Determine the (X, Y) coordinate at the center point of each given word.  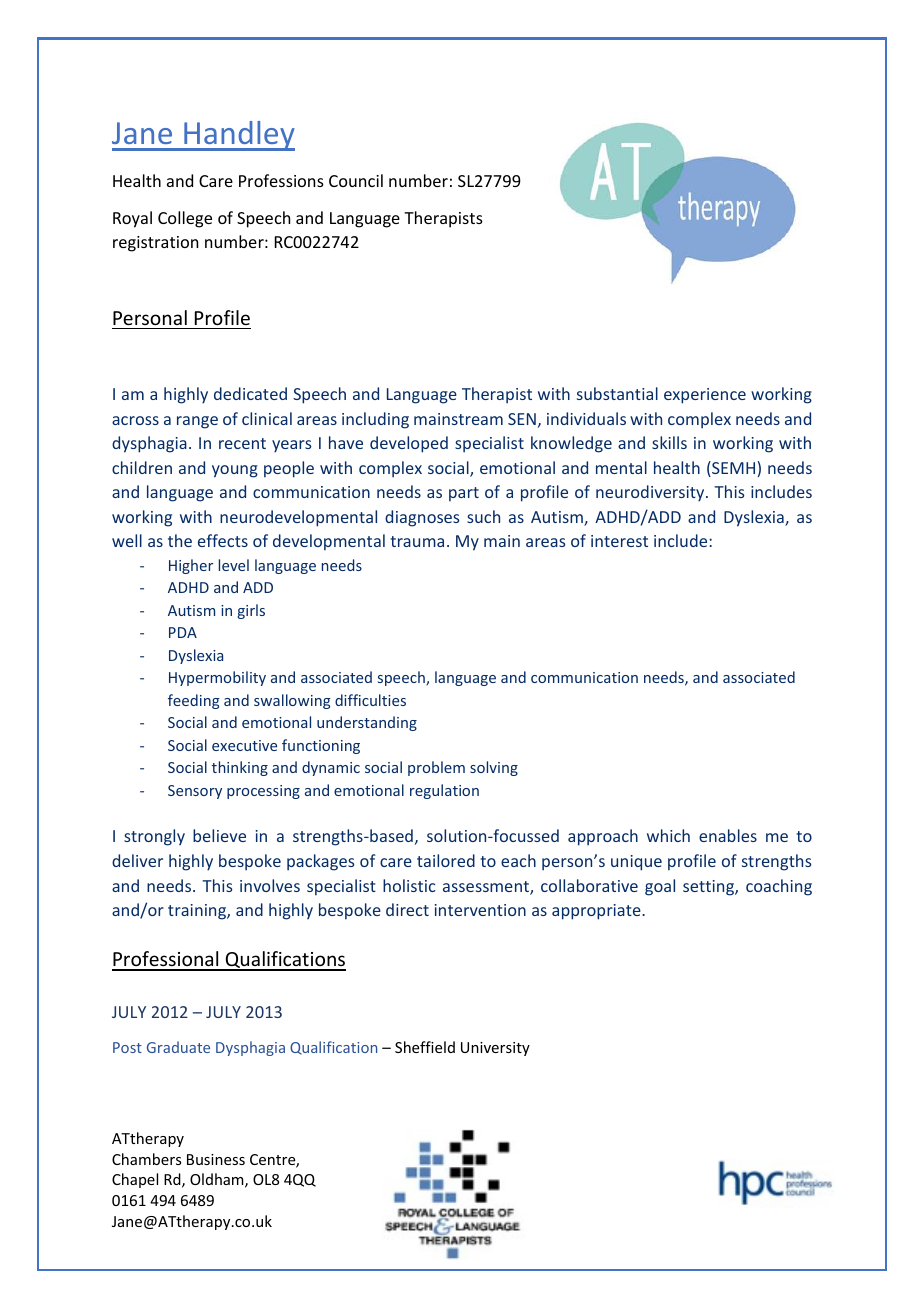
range (197, 422)
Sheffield (425, 1047)
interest (619, 541)
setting (709, 888)
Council (356, 180)
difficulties (370, 700)
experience (705, 396)
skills (669, 442)
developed (409, 444)
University (495, 1049)
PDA (183, 632)
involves (270, 885)
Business (216, 1159)
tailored (446, 860)
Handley (238, 136)
